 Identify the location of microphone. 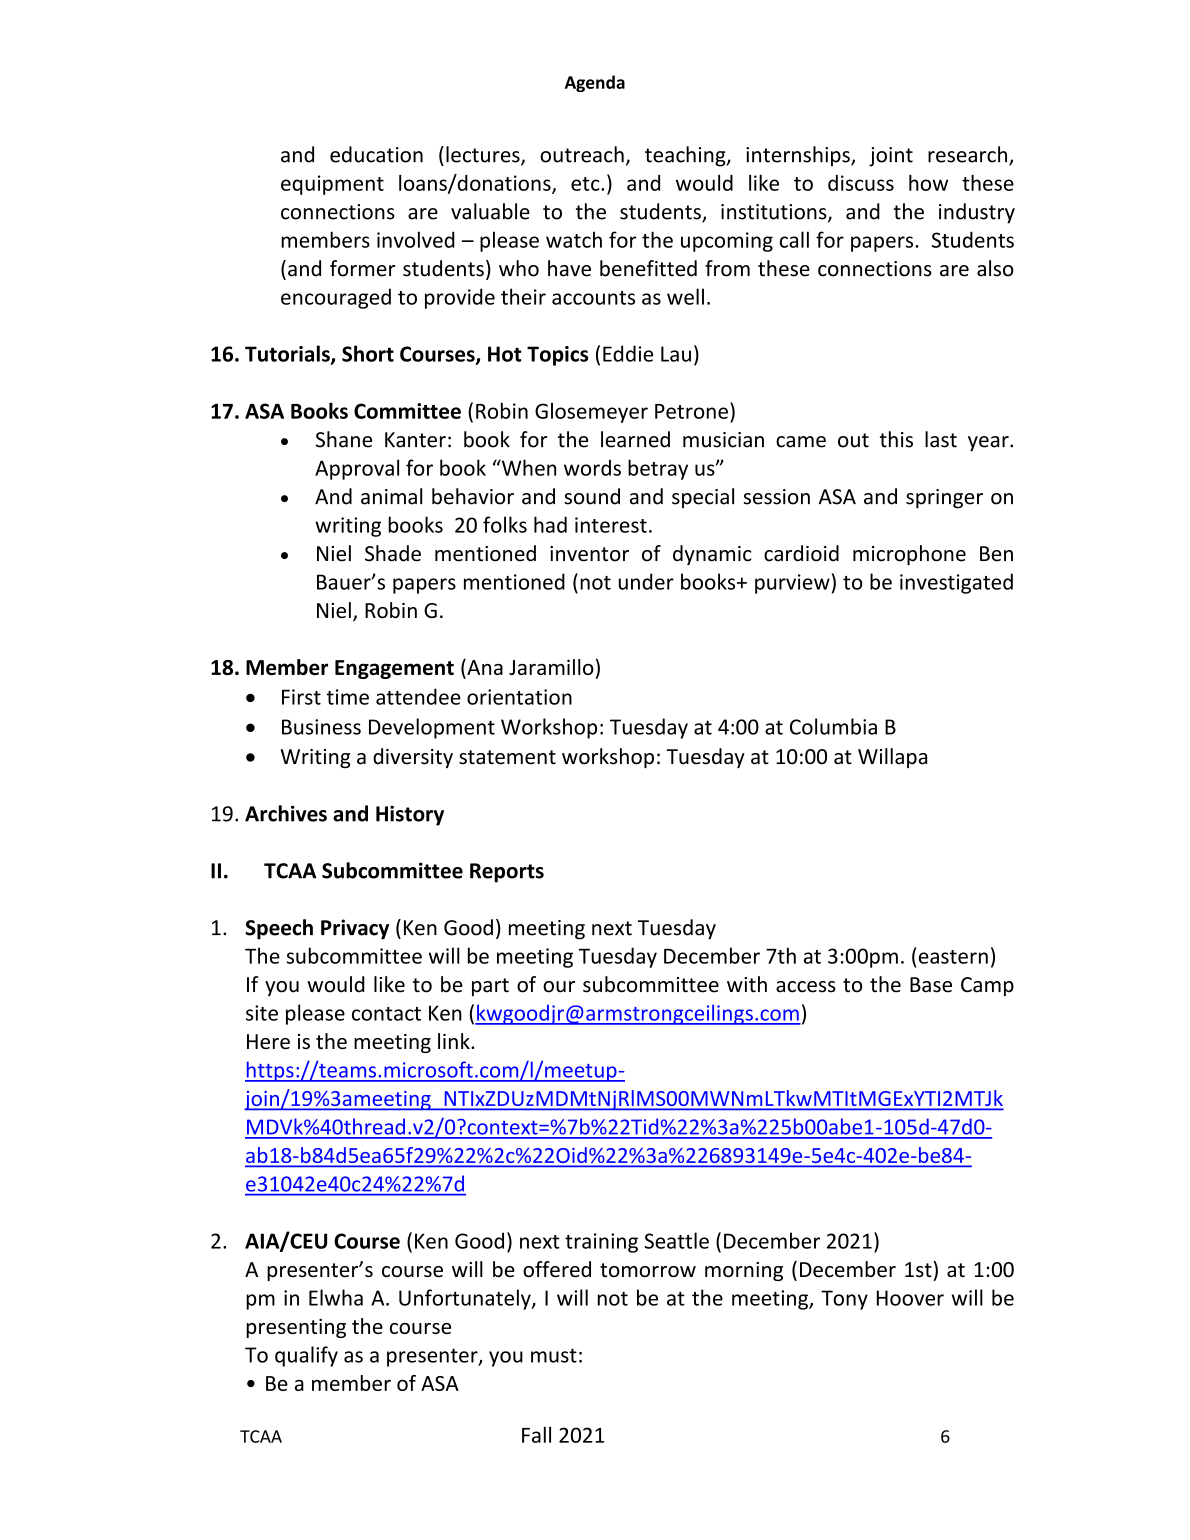
(909, 555).
